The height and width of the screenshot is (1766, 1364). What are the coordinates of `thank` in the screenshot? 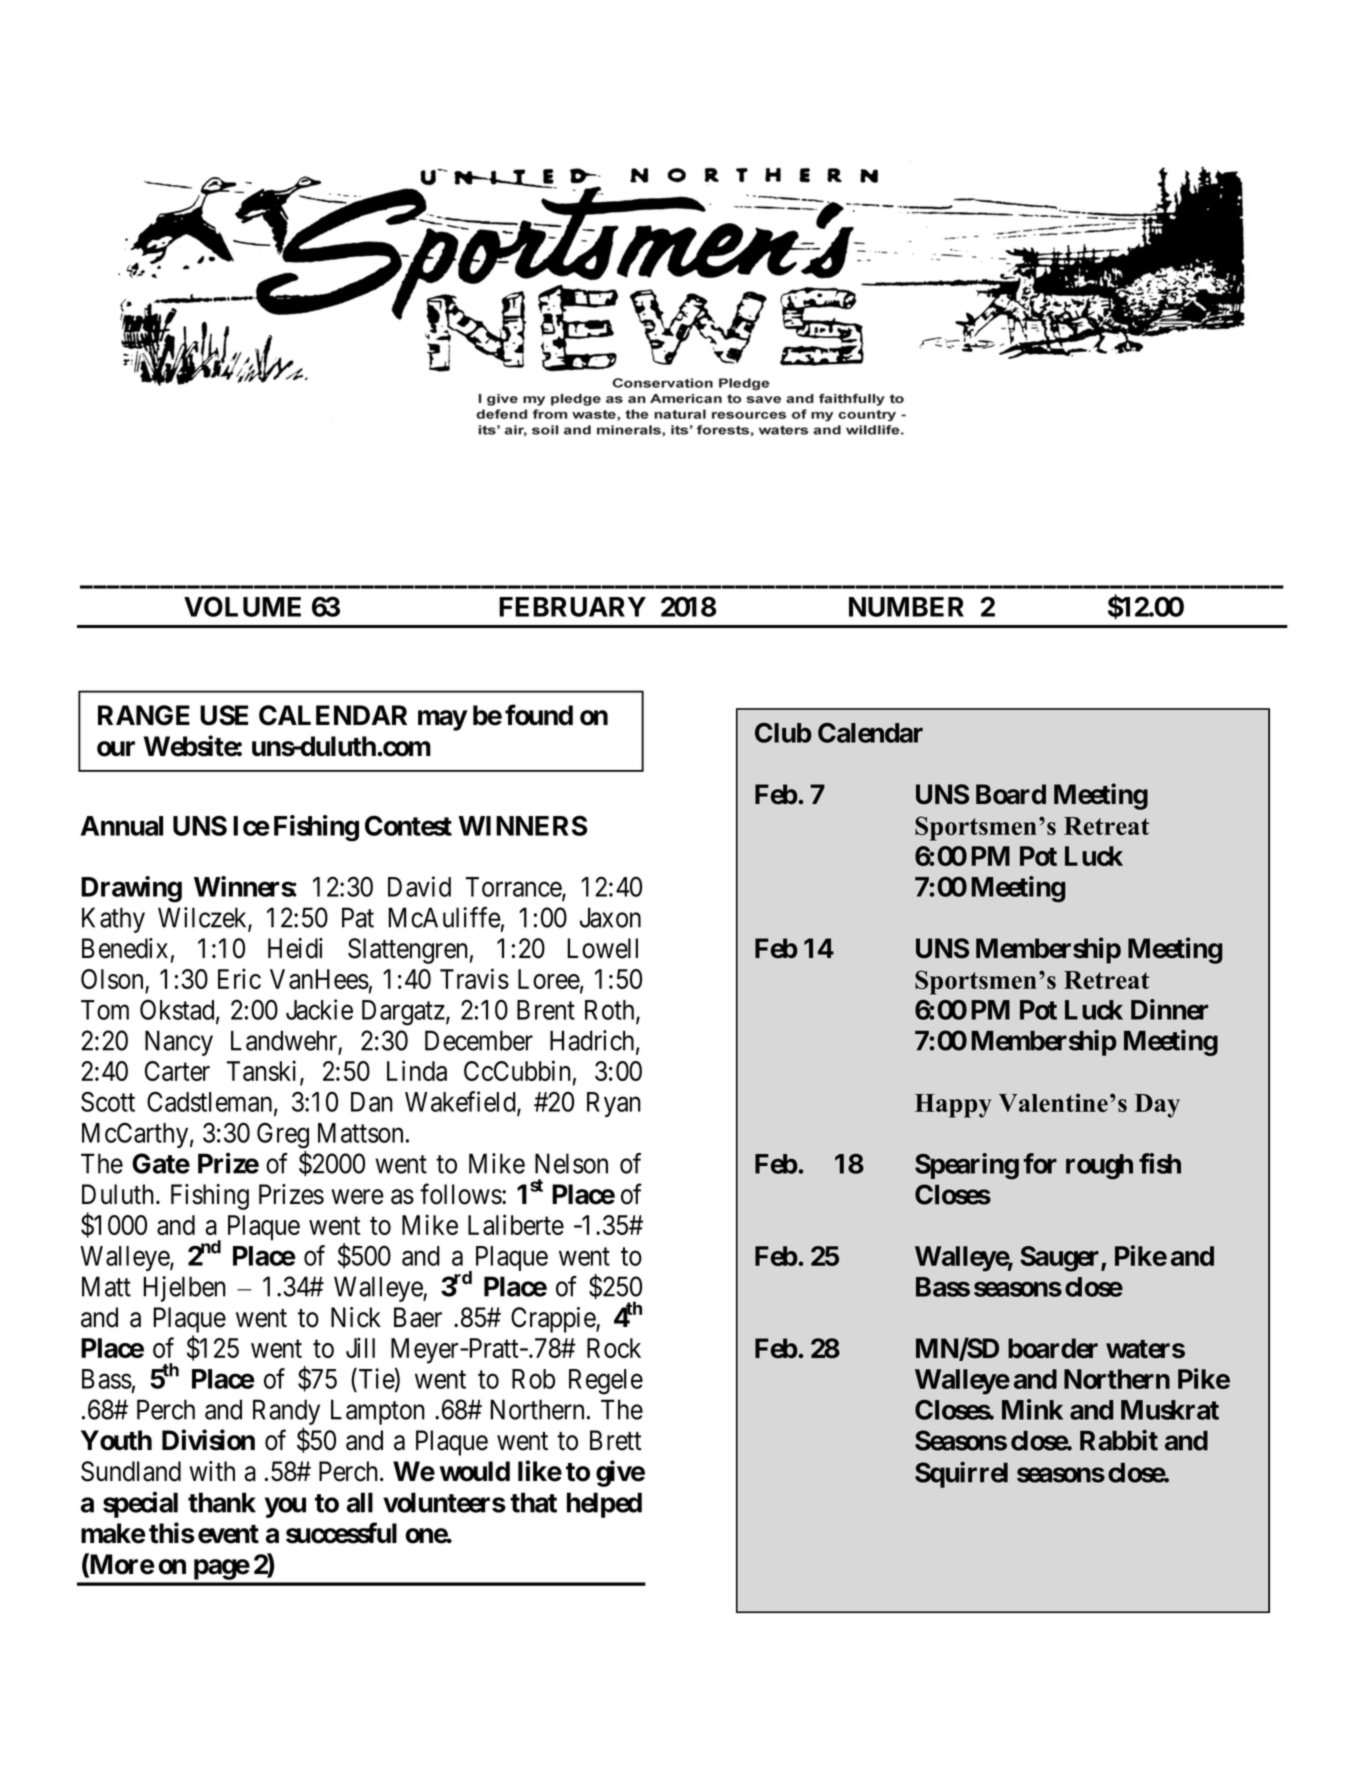 It's located at (222, 1502).
